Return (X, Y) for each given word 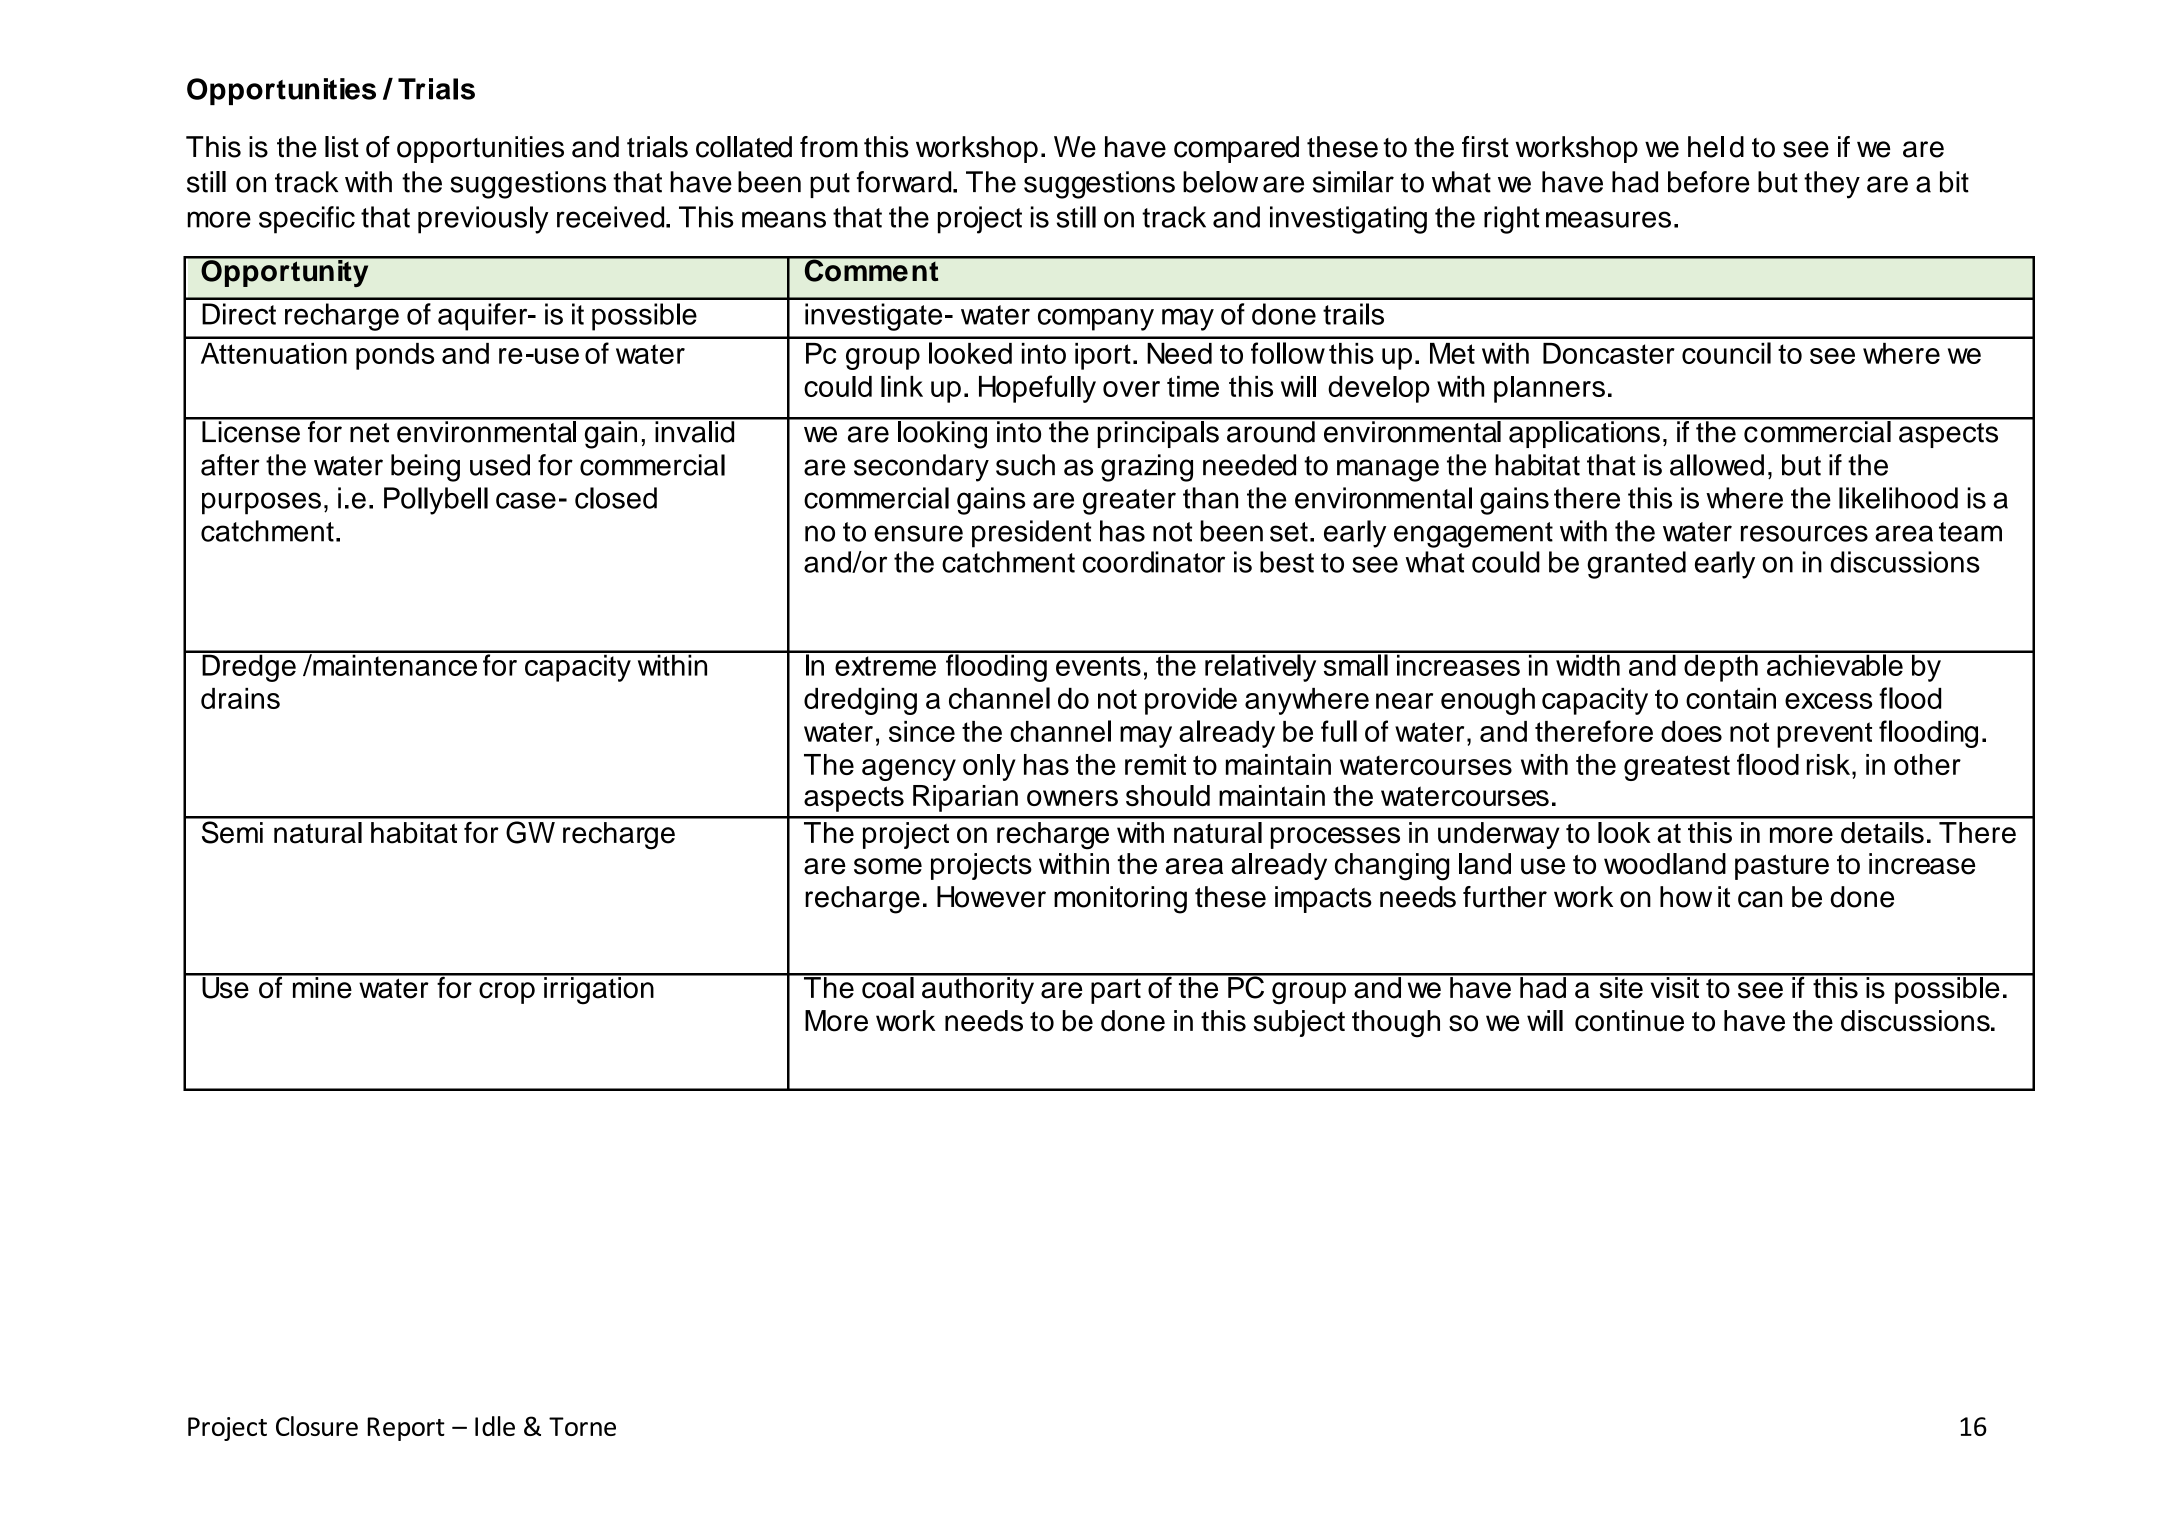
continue (1629, 1021)
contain (1731, 698)
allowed (1717, 465)
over (1131, 389)
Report (406, 1429)
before (1708, 182)
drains (240, 698)
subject (1299, 1023)
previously (483, 220)
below (1220, 182)
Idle (495, 1426)
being (425, 468)
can (1760, 899)
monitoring (1120, 900)
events (1098, 666)
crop (507, 993)
